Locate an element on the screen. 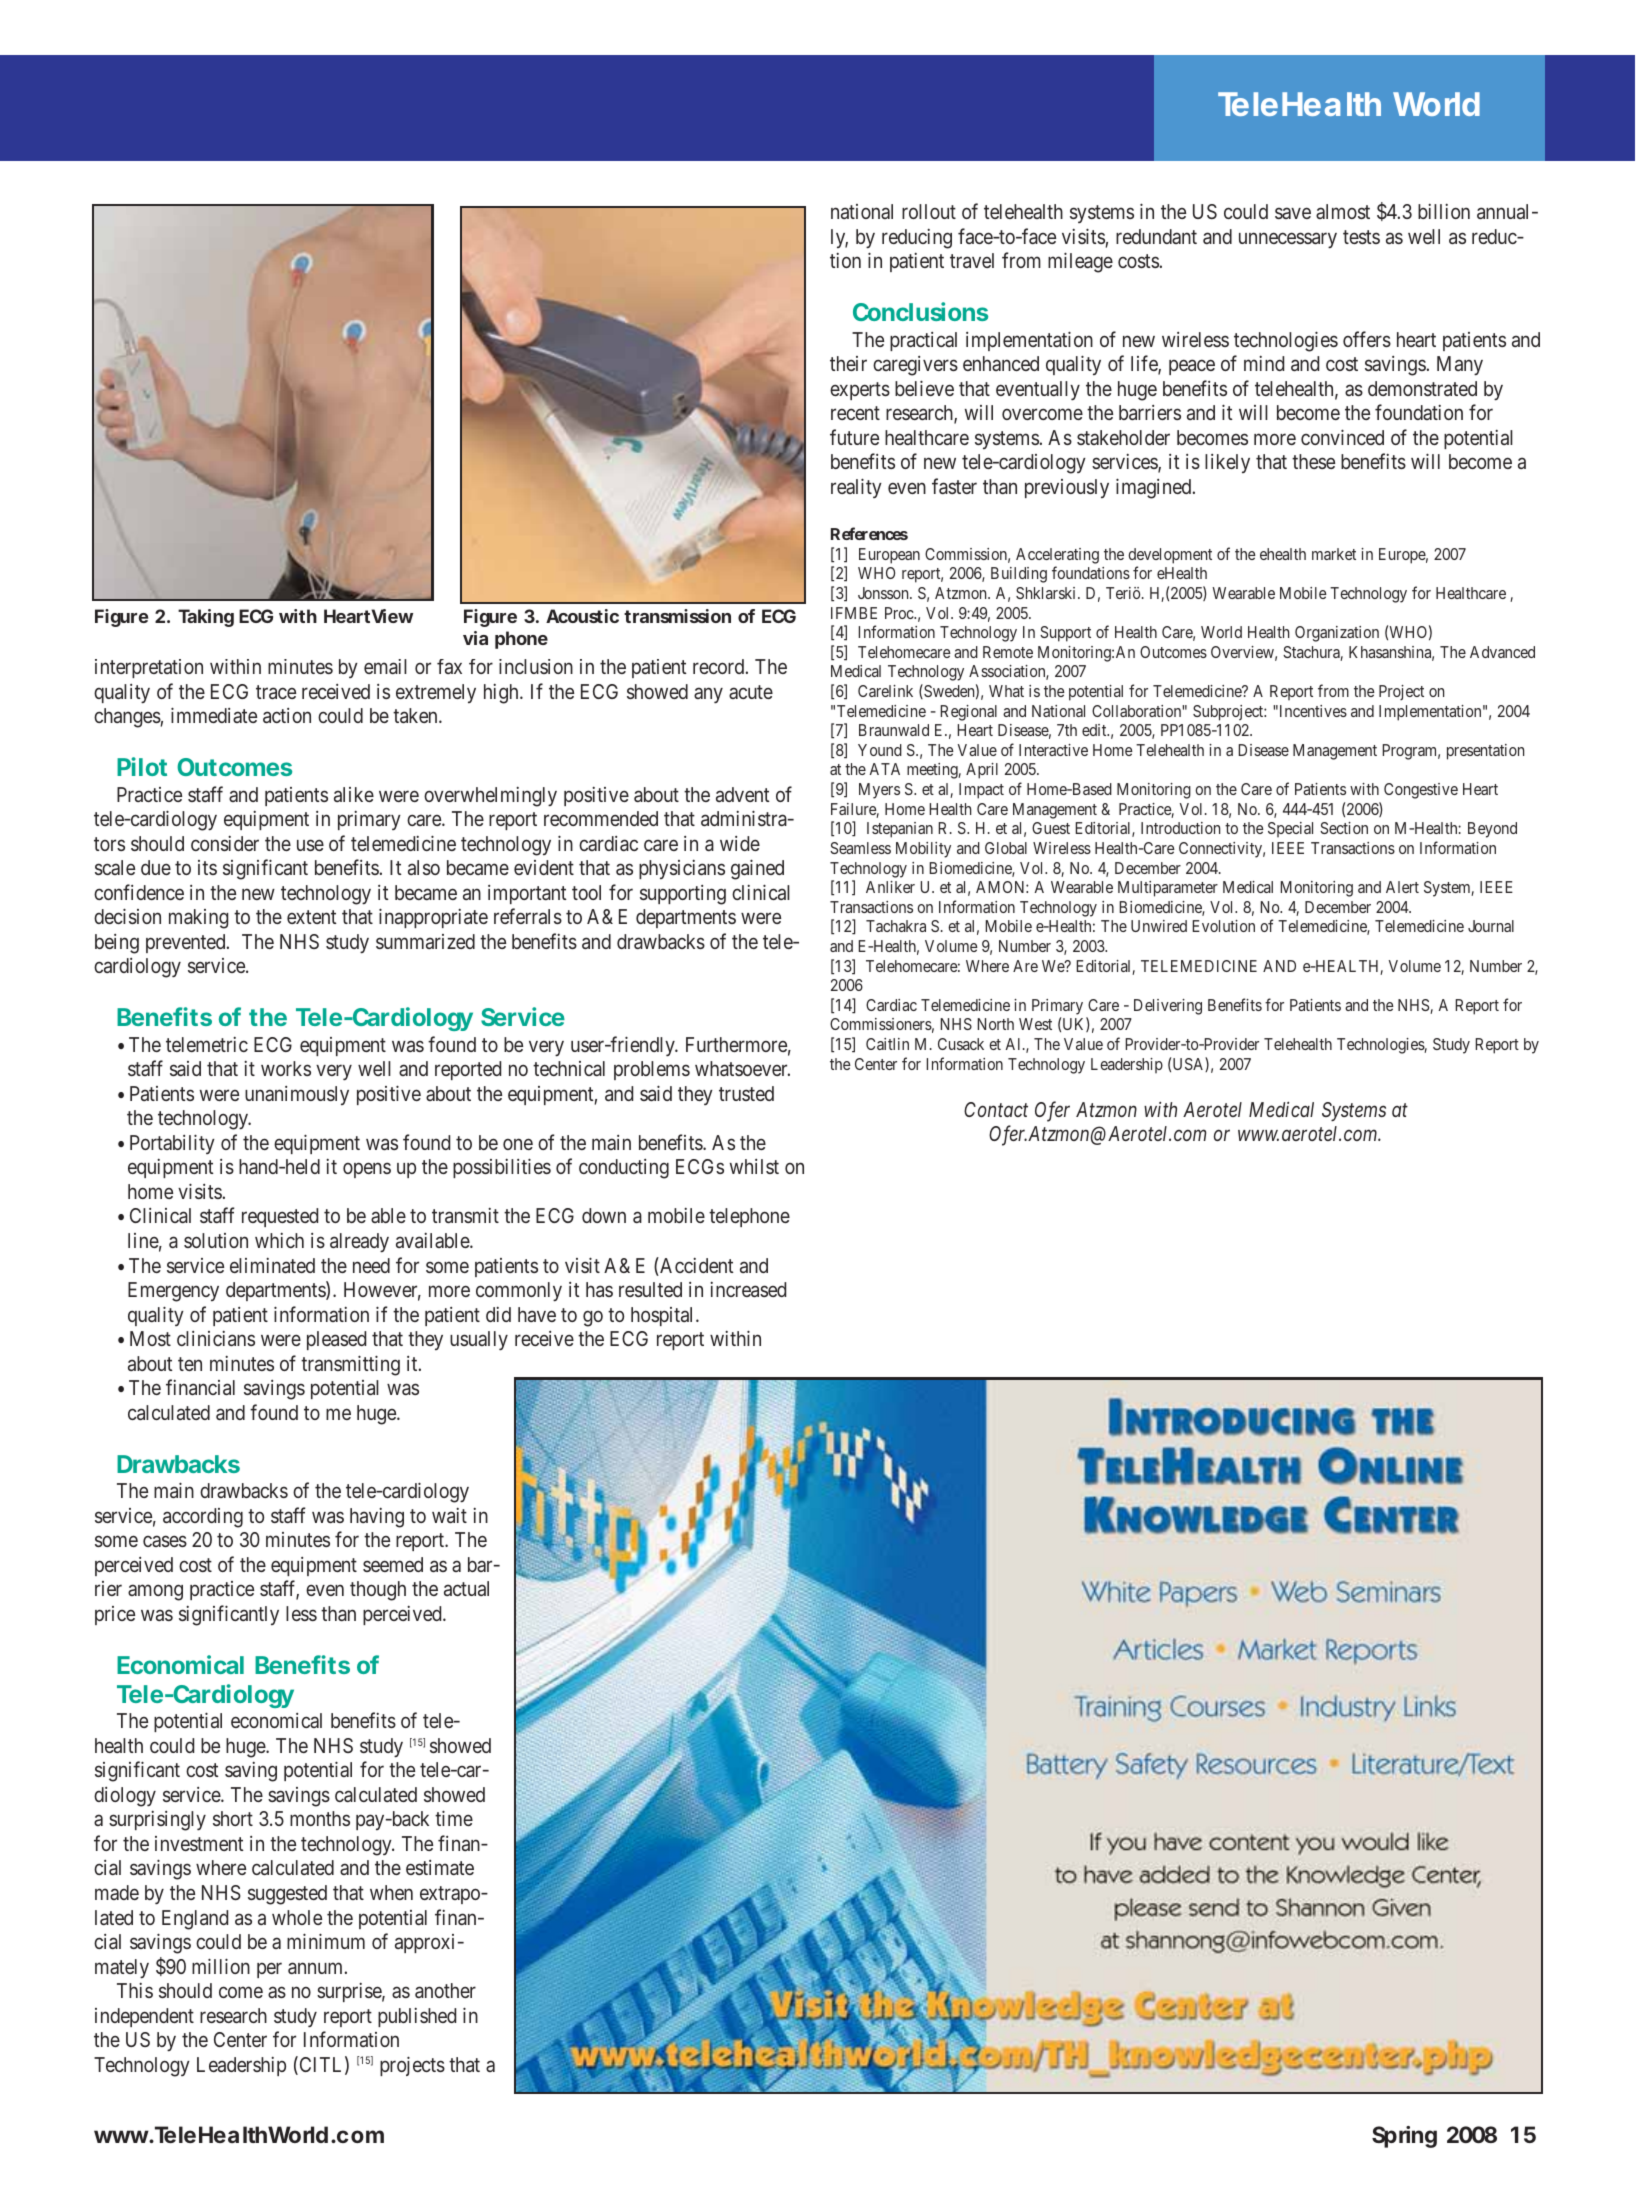 The image size is (1636, 2206). actual is located at coordinates (466, 1588).
